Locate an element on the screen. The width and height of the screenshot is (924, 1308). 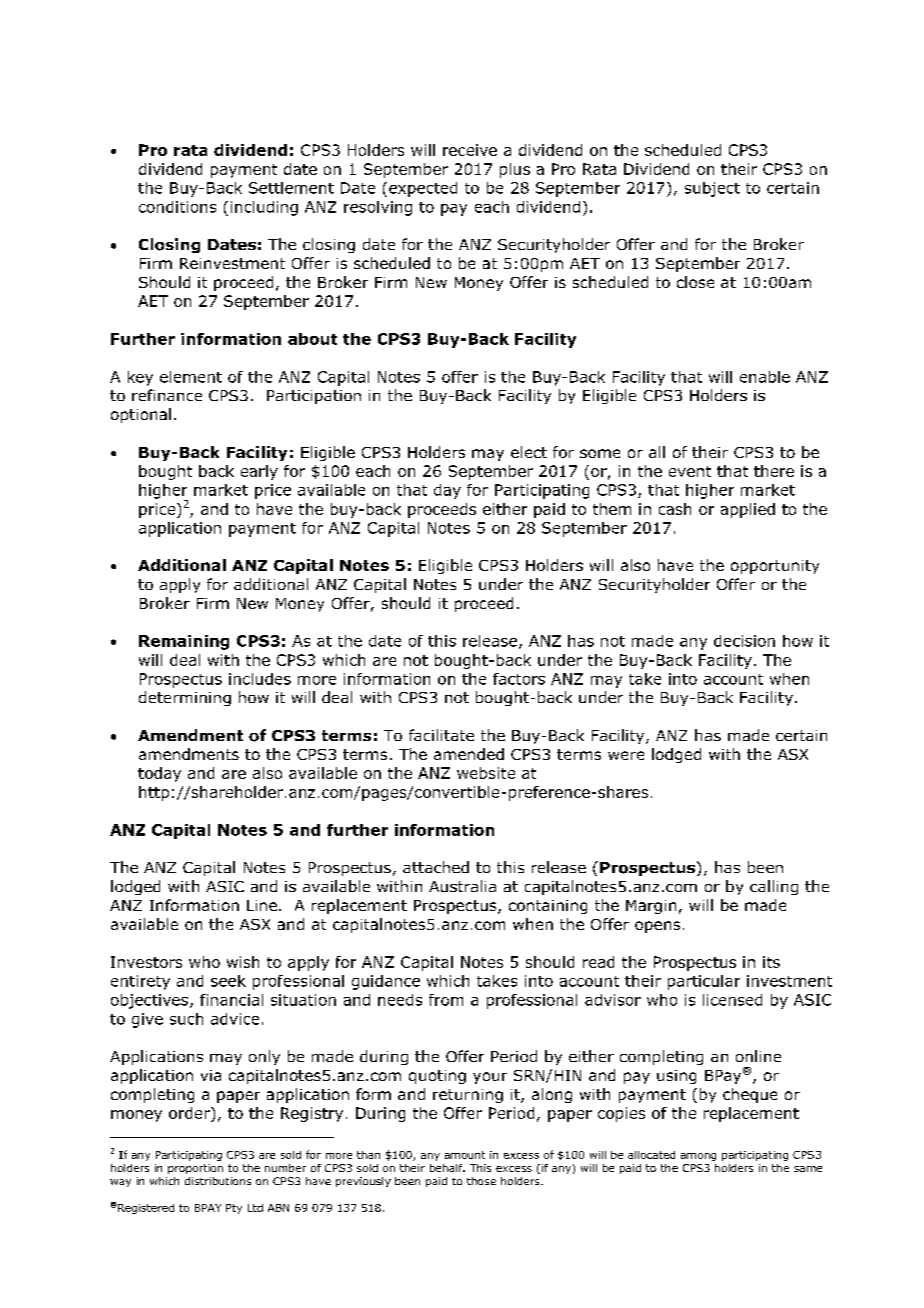
its is located at coordinates (771, 962).
